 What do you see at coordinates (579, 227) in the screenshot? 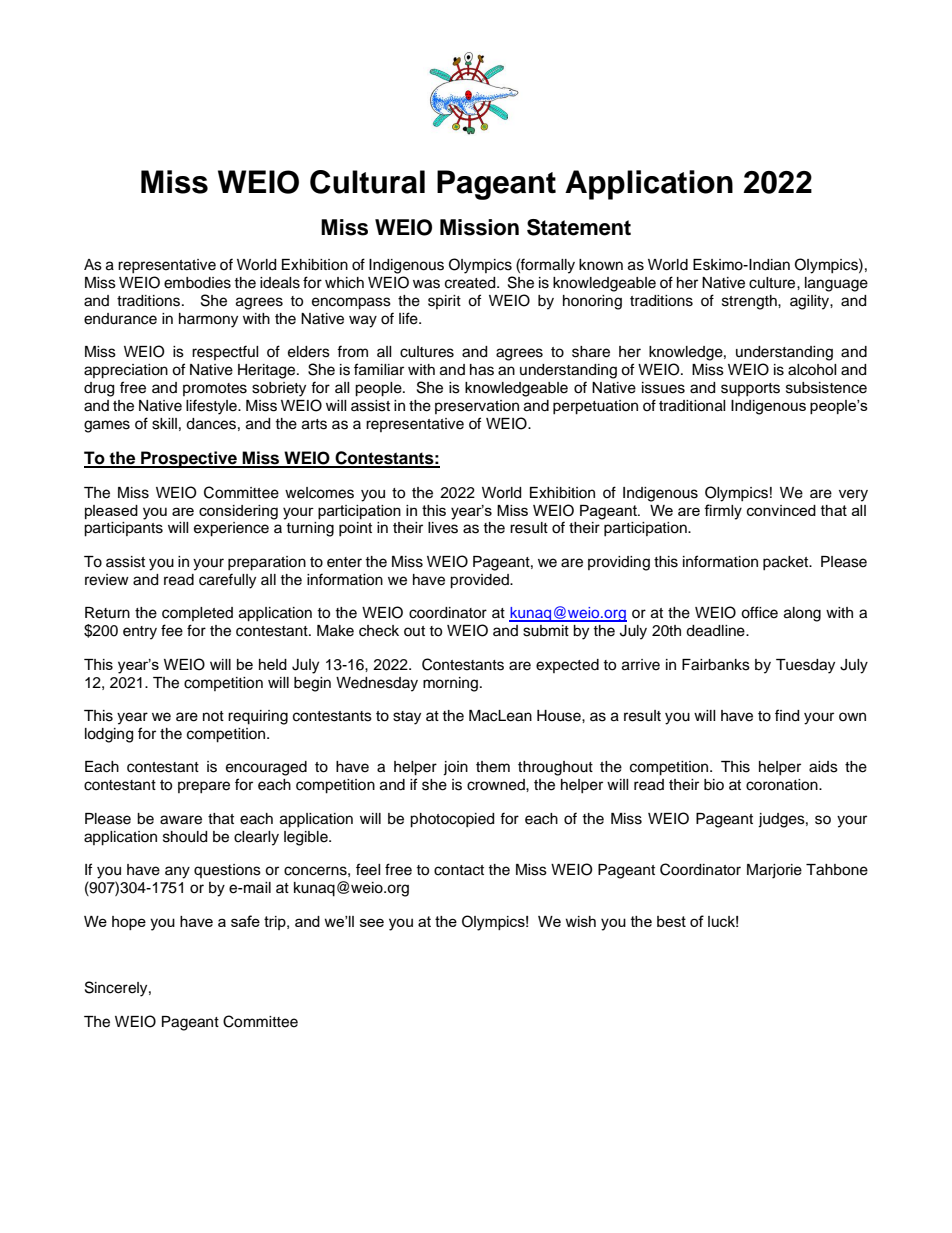
I see `Statement` at bounding box center [579, 227].
